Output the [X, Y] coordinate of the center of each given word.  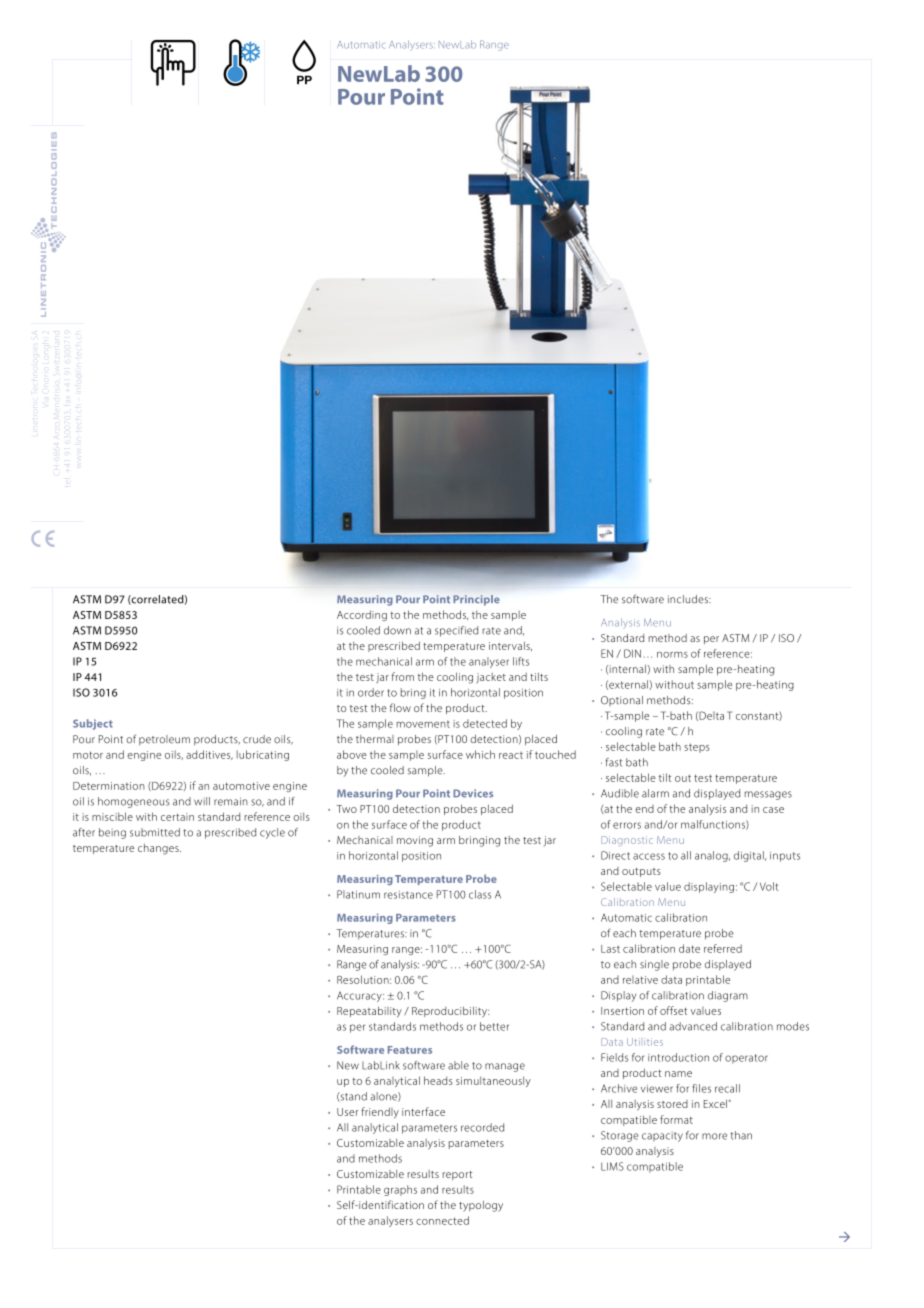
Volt [769, 886]
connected [442, 1220]
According [362, 615]
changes [159, 849]
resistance [408, 895]
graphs [400, 1190]
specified [456, 631]
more [714, 1136]
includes [689, 599]
